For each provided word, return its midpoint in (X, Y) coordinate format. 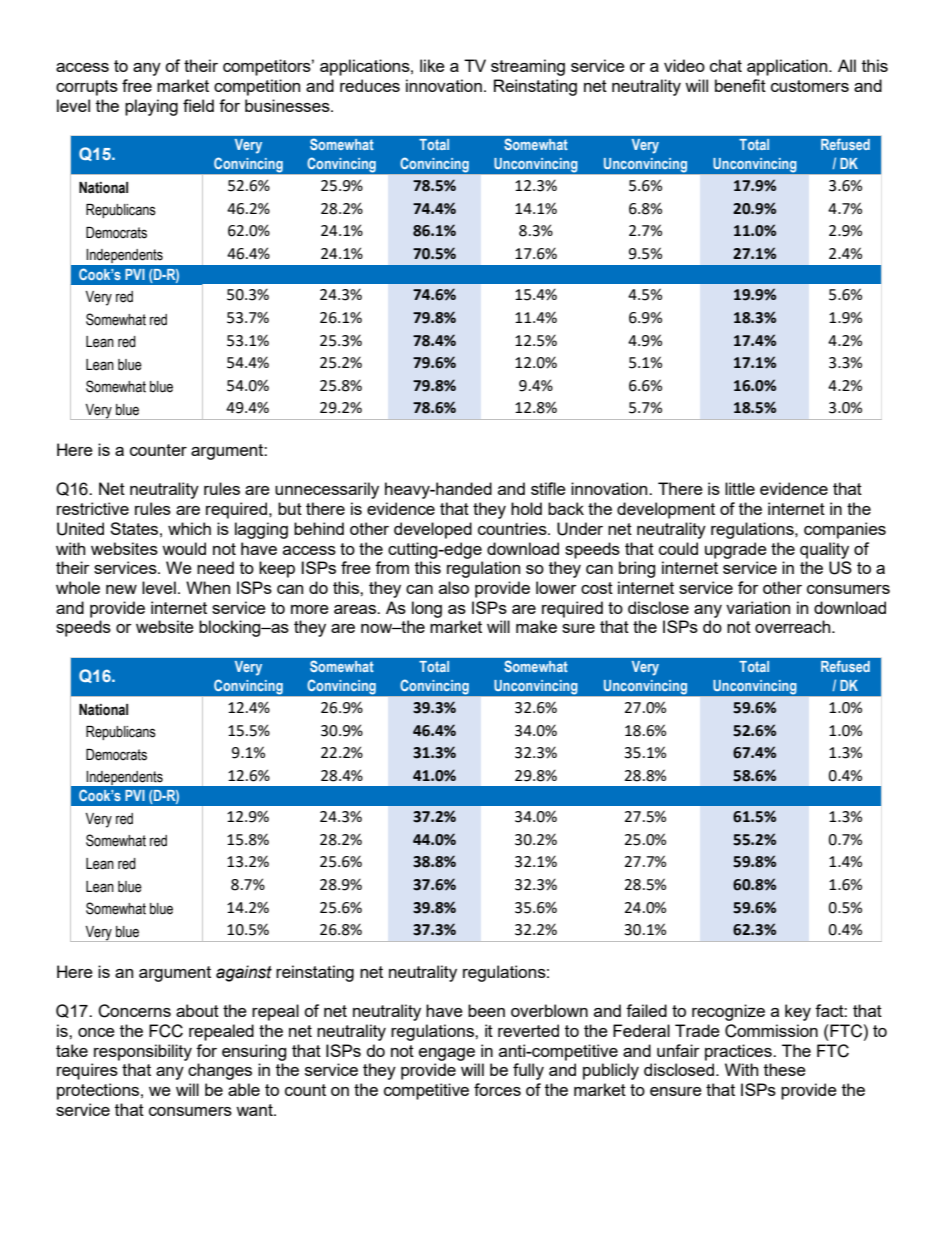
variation (758, 607)
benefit (740, 85)
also (454, 587)
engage (447, 1054)
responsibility (143, 1052)
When (208, 587)
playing (151, 107)
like (432, 65)
